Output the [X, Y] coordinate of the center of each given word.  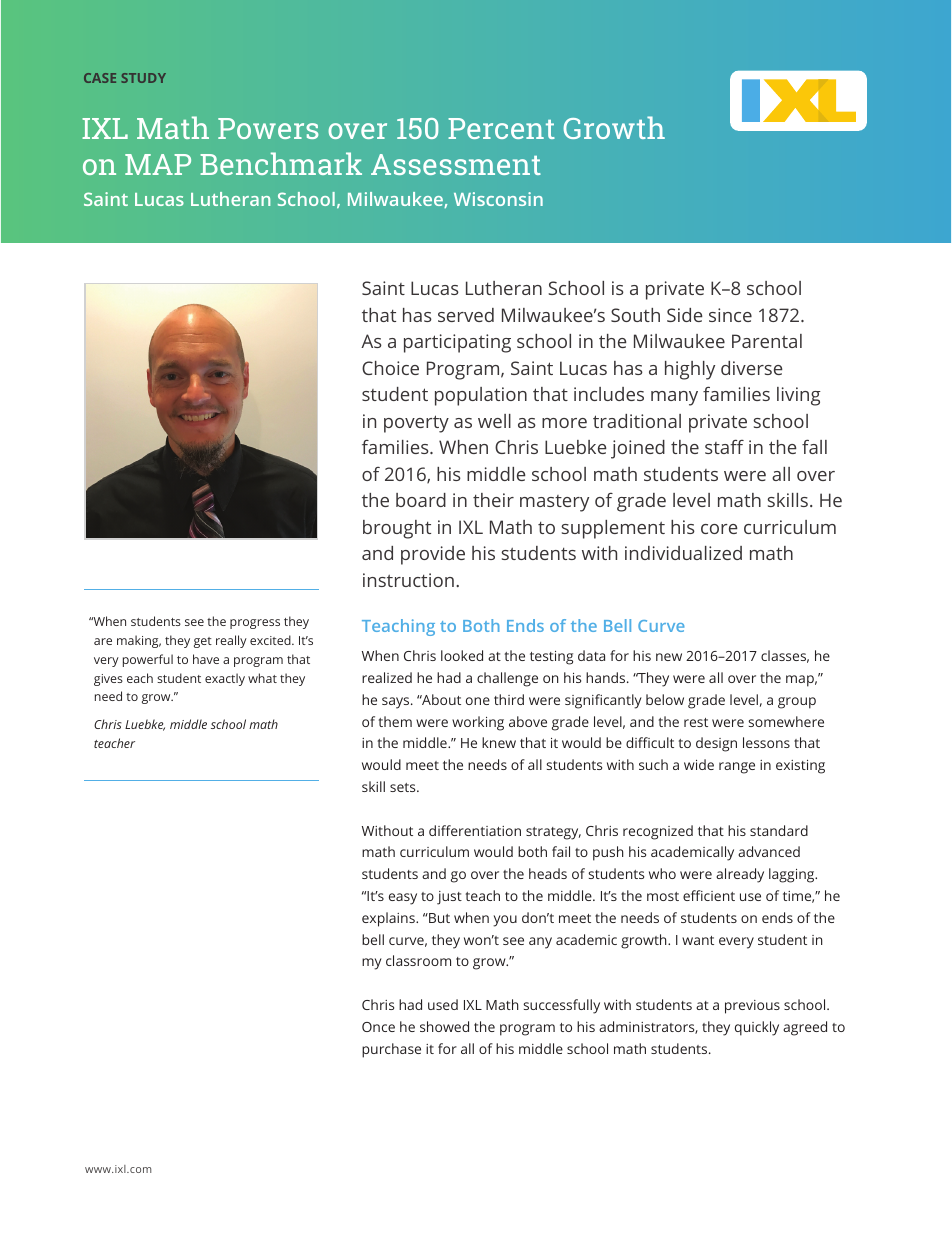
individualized [683, 553]
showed [444, 1026]
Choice [390, 368]
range [737, 768]
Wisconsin [498, 199]
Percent [501, 128]
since [730, 315]
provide [433, 555]
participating [457, 343]
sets [404, 787]
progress [255, 624]
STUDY [143, 78]
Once [378, 1027]
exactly [225, 679]
